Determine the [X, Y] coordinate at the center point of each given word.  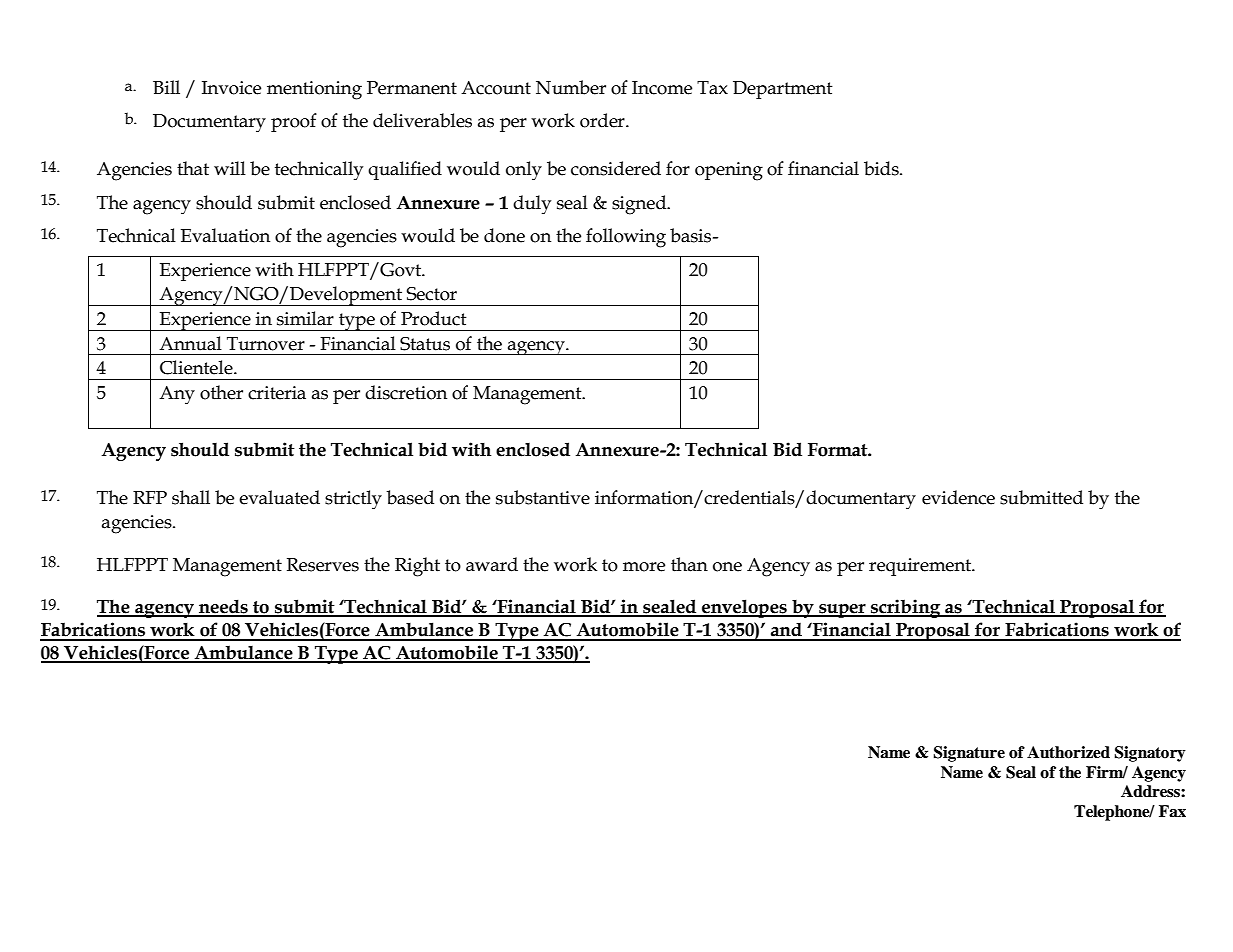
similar [305, 318]
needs [223, 607]
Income [662, 88]
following [626, 238]
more [644, 567]
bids [882, 168]
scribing [906, 608]
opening [729, 171]
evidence [958, 497]
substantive [543, 497]
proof [294, 122]
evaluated [279, 497]
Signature [969, 754]
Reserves [323, 565]
